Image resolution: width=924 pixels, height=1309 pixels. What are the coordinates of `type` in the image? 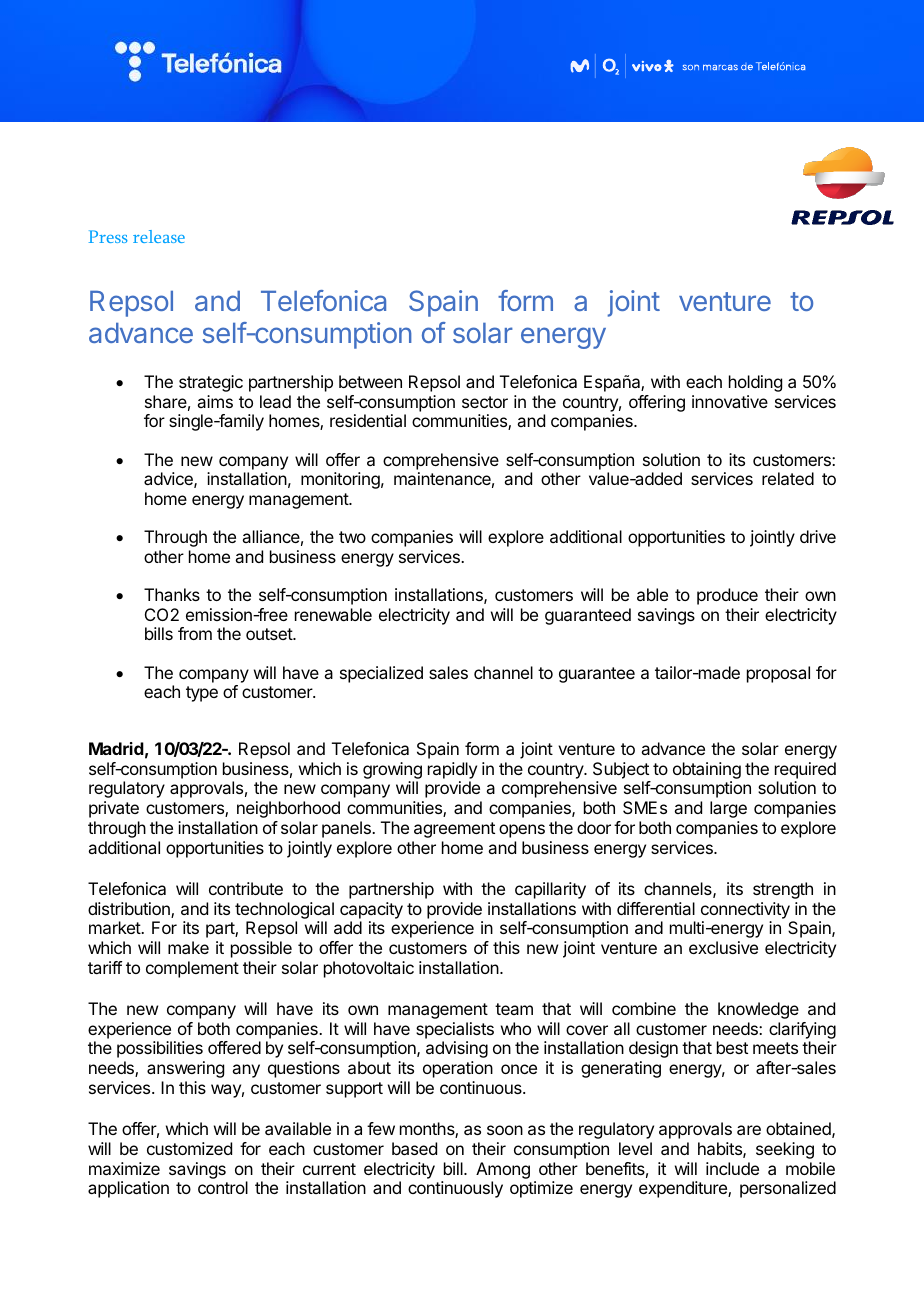 It's located at (202, 694).
